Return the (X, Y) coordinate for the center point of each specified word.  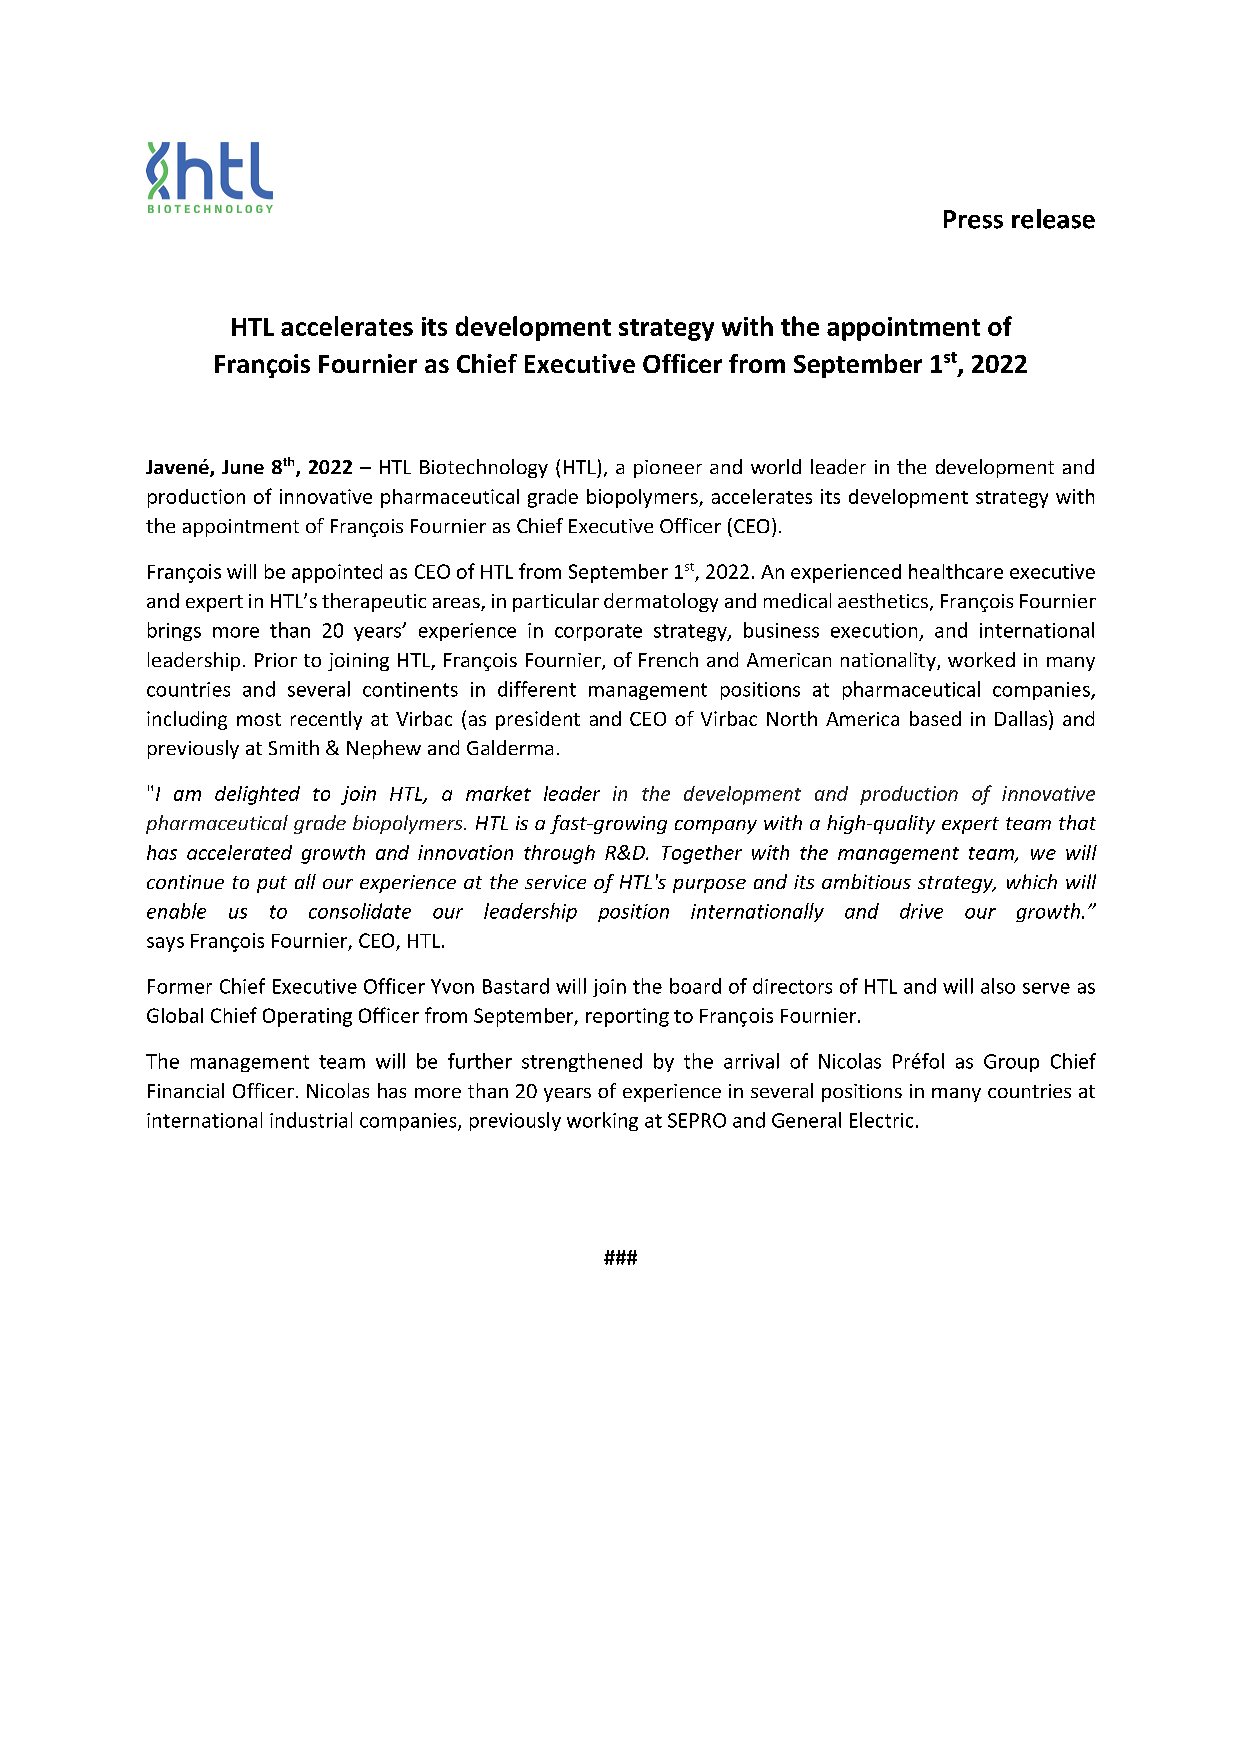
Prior (276, 660)
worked (981, 659)
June (243, 467)
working (602, 1121)
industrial (311, 1120)
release (1053, 219)
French (668, 659)
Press (973, 219)
